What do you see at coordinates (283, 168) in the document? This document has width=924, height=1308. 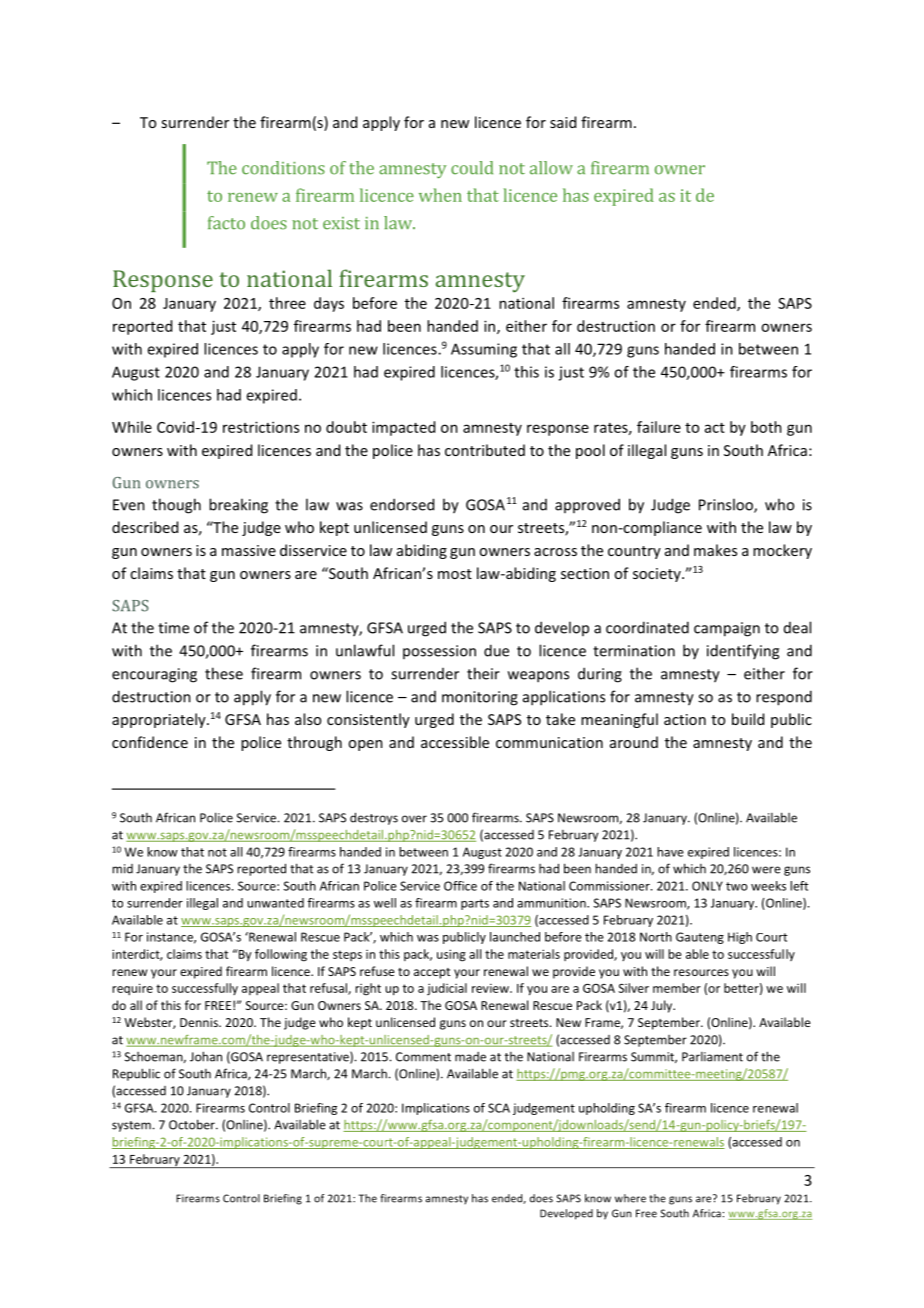 I see `conditions` at bounding box center [283, 168].
